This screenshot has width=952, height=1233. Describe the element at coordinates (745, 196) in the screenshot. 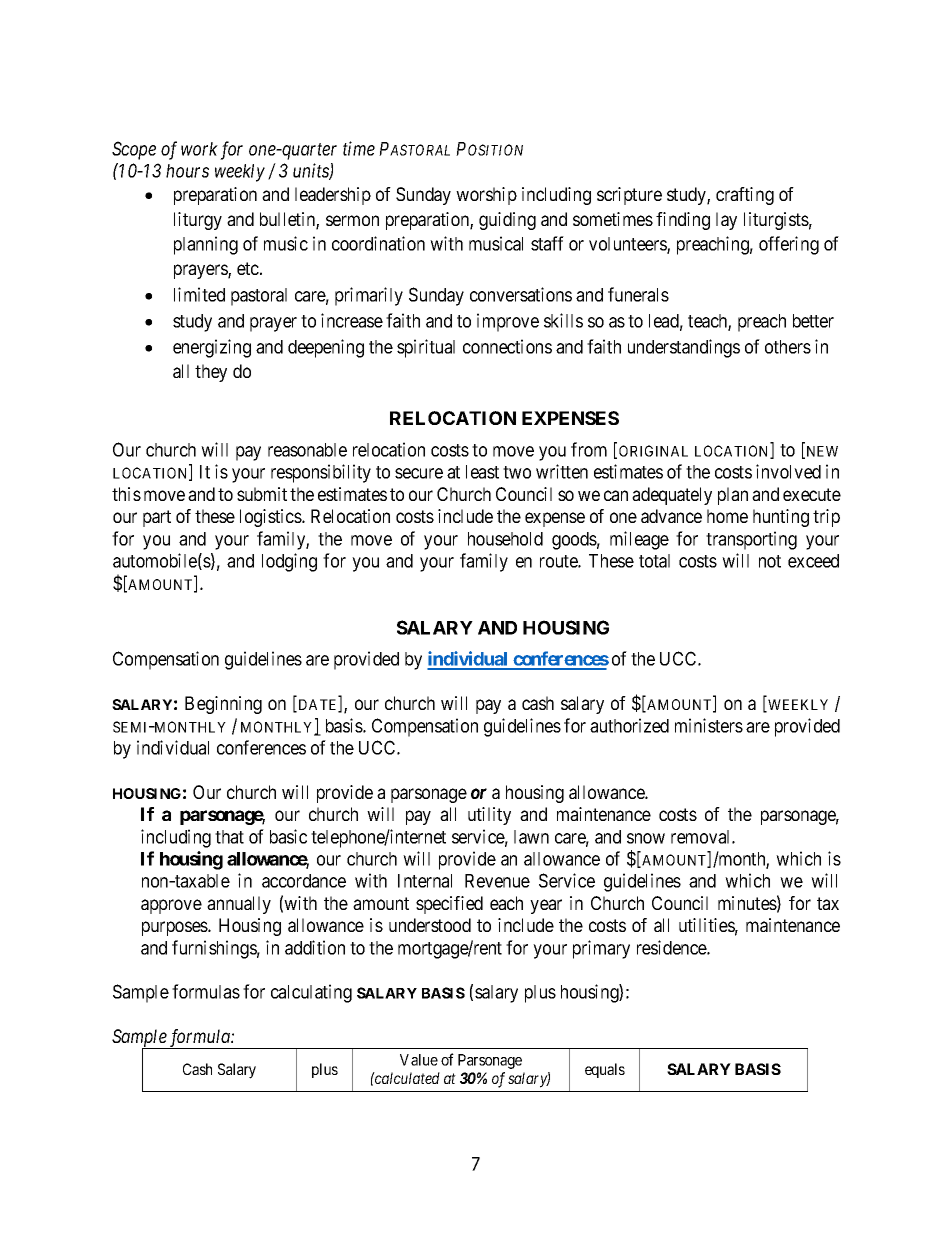

I see `crafting` at that location.
